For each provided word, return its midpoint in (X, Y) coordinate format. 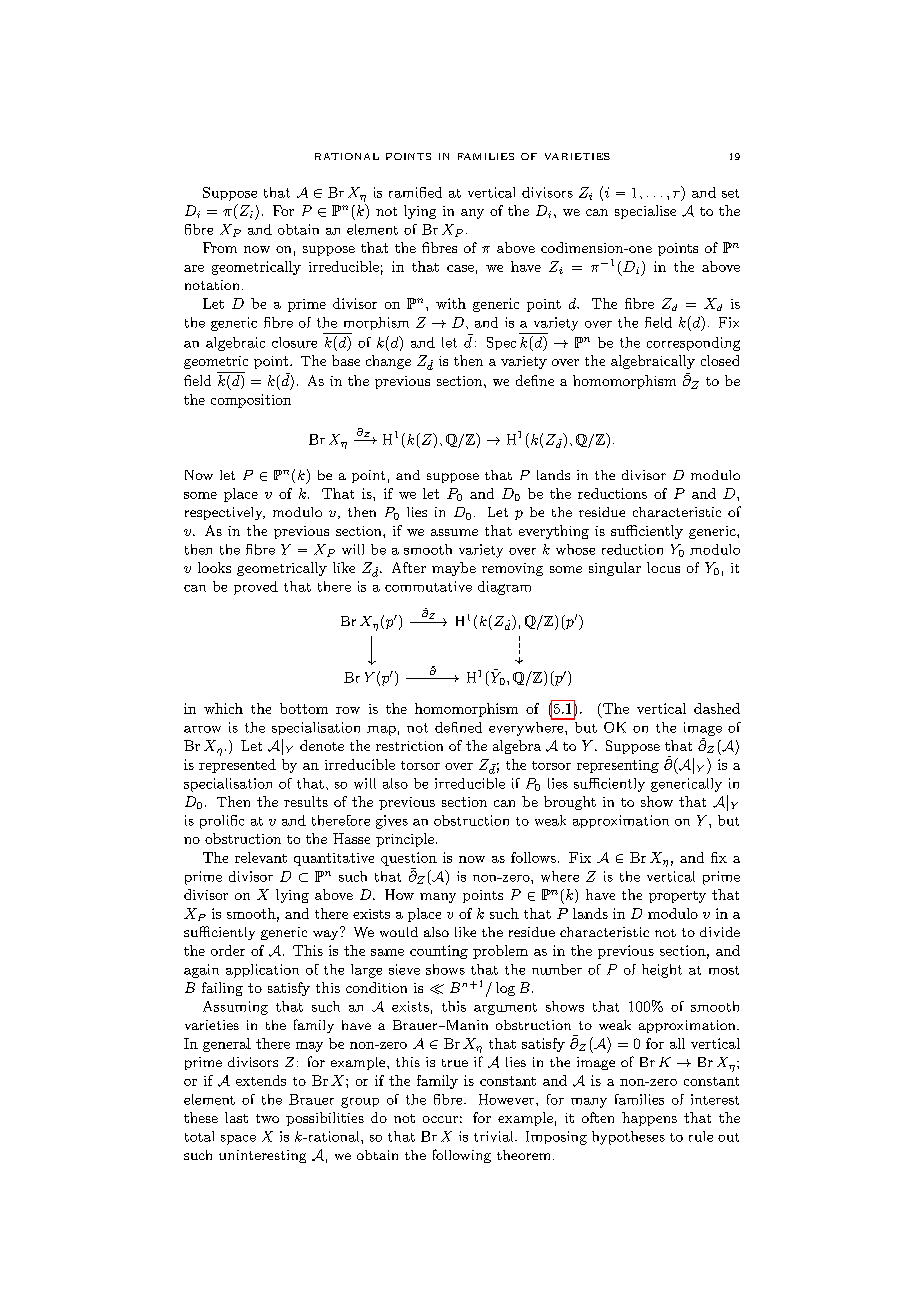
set (730, 193)
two (267, 1118)
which (223, 708)
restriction (409, 746)
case (460, 268)
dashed (717, 708)
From (220, 247)
